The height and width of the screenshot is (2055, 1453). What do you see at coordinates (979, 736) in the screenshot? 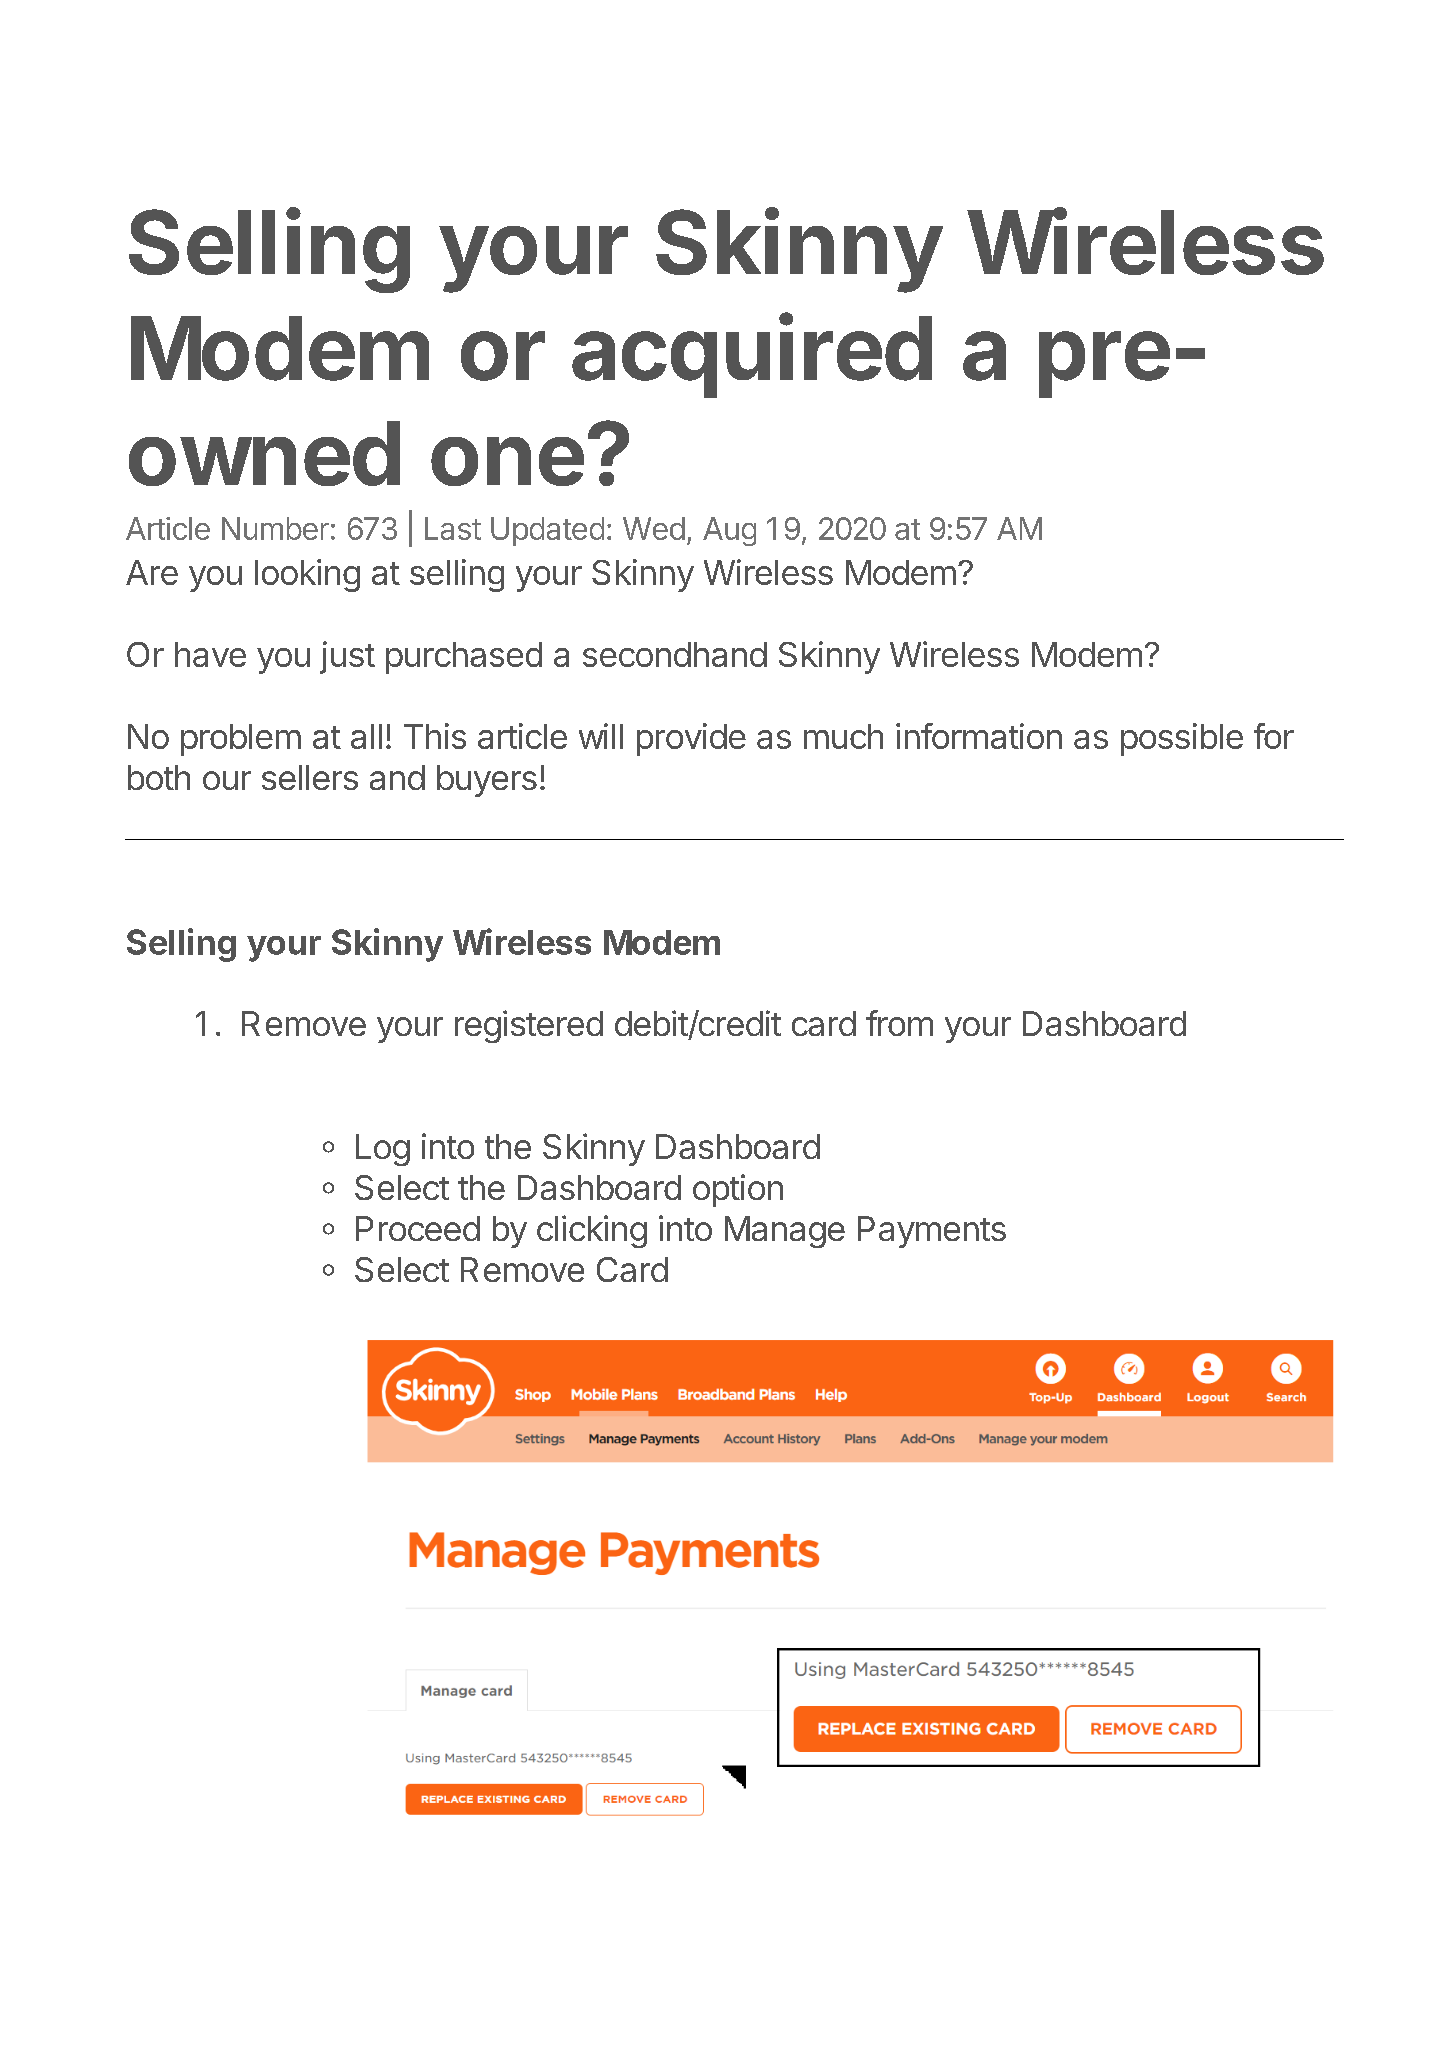
I see `information` at bounding box center [979, 736].
